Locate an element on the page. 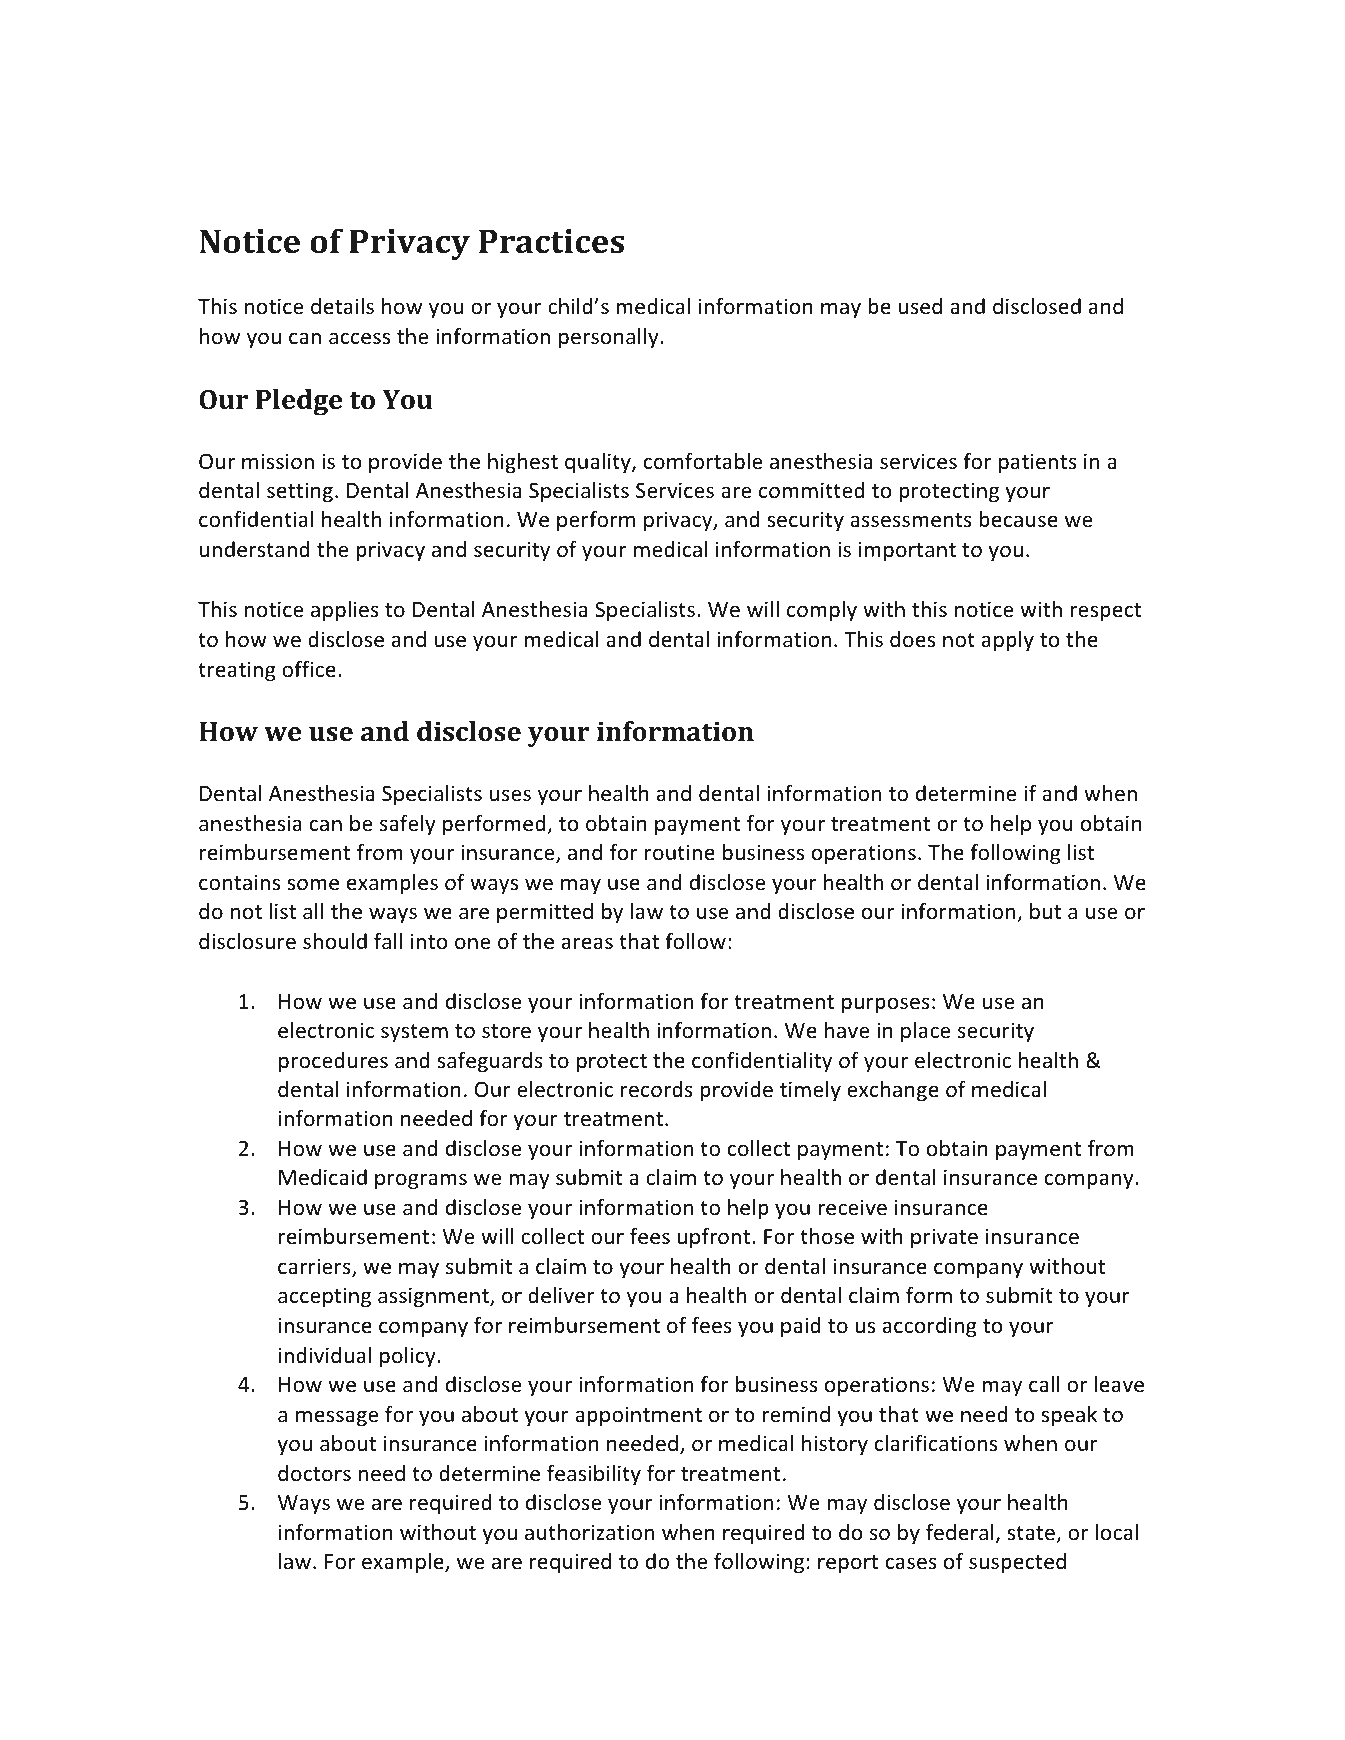 The image size is (1345, 1740). used is located at coordinates (920, 306).
